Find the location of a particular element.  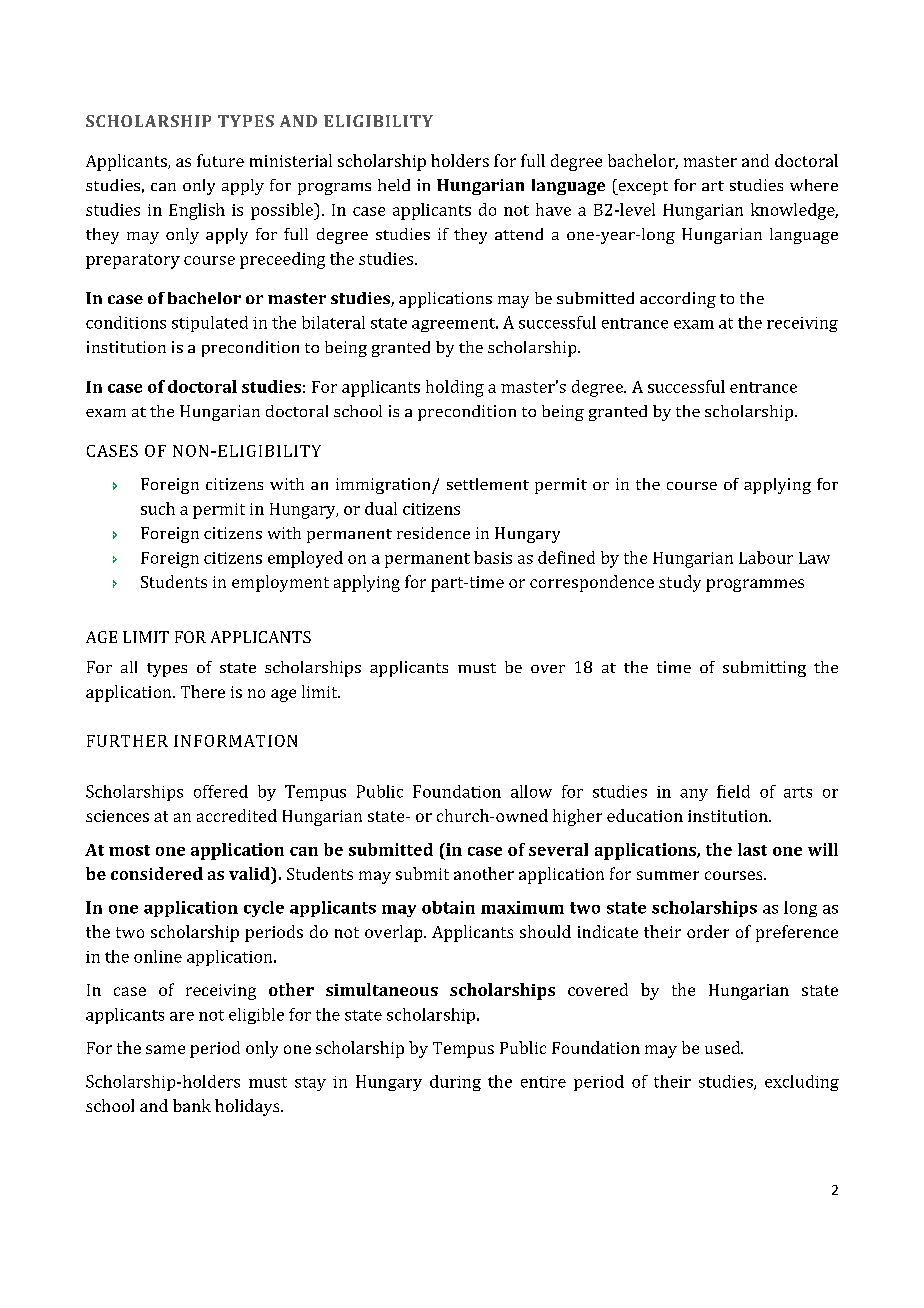

where is located at coordinates (814, 185).
